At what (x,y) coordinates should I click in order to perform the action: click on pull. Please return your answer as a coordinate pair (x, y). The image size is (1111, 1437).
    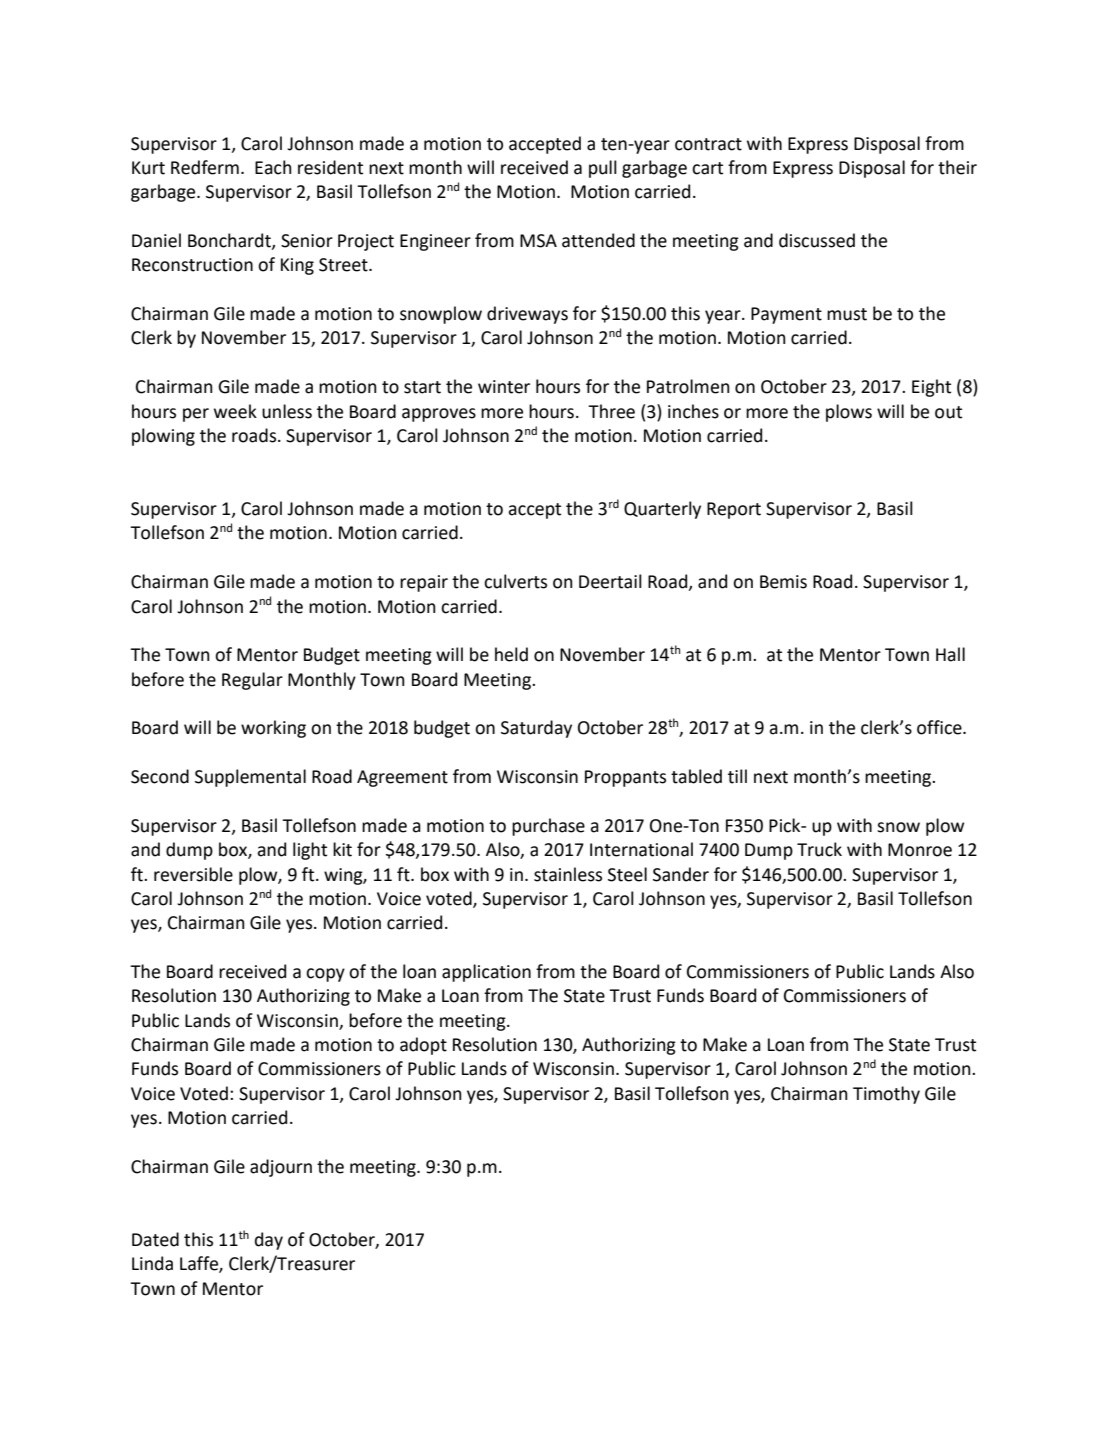
    Looking at the image, I should click on (603, 169).
